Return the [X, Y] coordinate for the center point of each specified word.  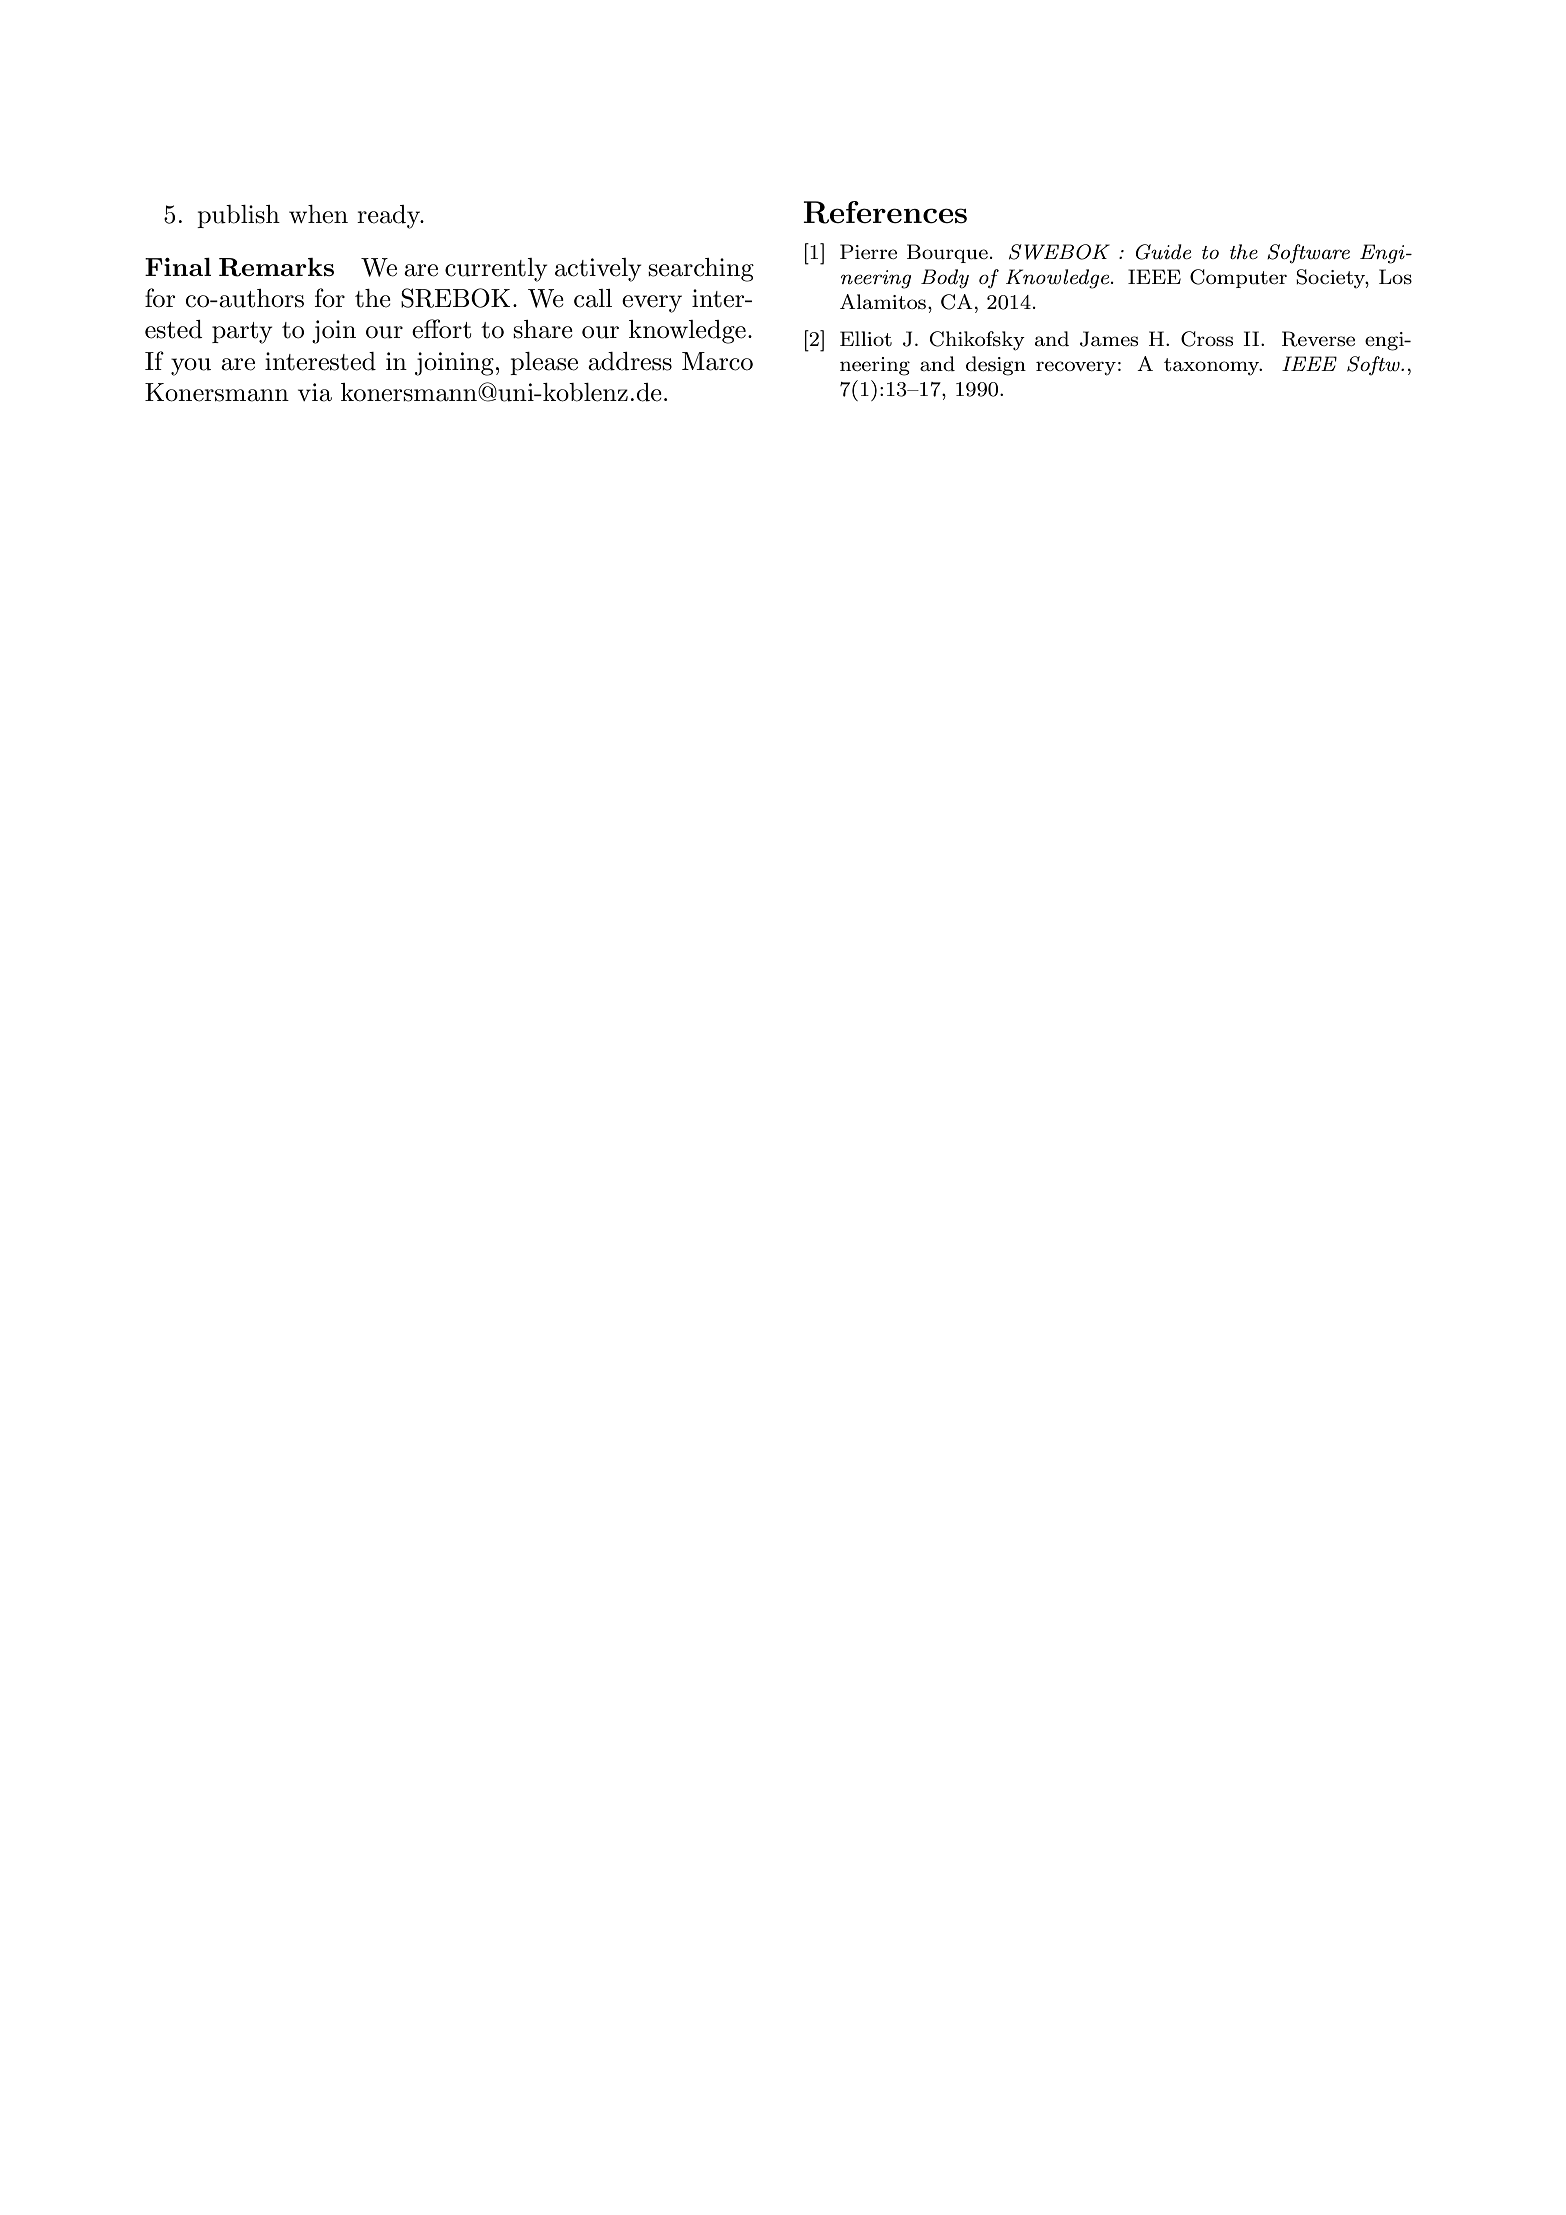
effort [441, 329]
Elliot [866, 338]
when [318, 214]
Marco [717, 361]
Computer [1238, 278]
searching [701, 270]
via [315, 392]
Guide [1163, 252]
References [885, 212]
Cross [1207, 339]
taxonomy [1213, 366]
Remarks [276, 267]
